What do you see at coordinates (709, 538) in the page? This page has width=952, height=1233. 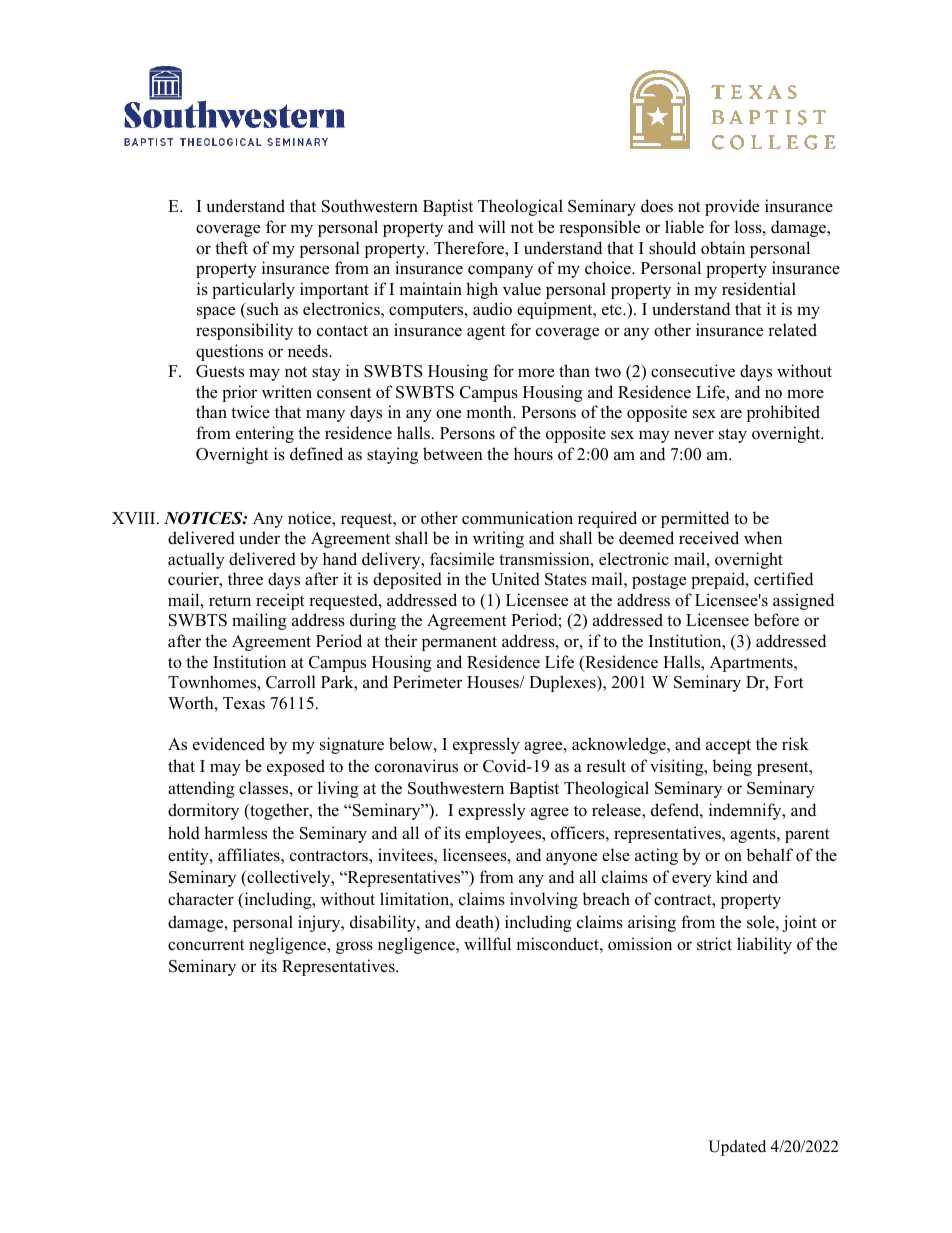 I see `received` at bounding box center [709, 538].
